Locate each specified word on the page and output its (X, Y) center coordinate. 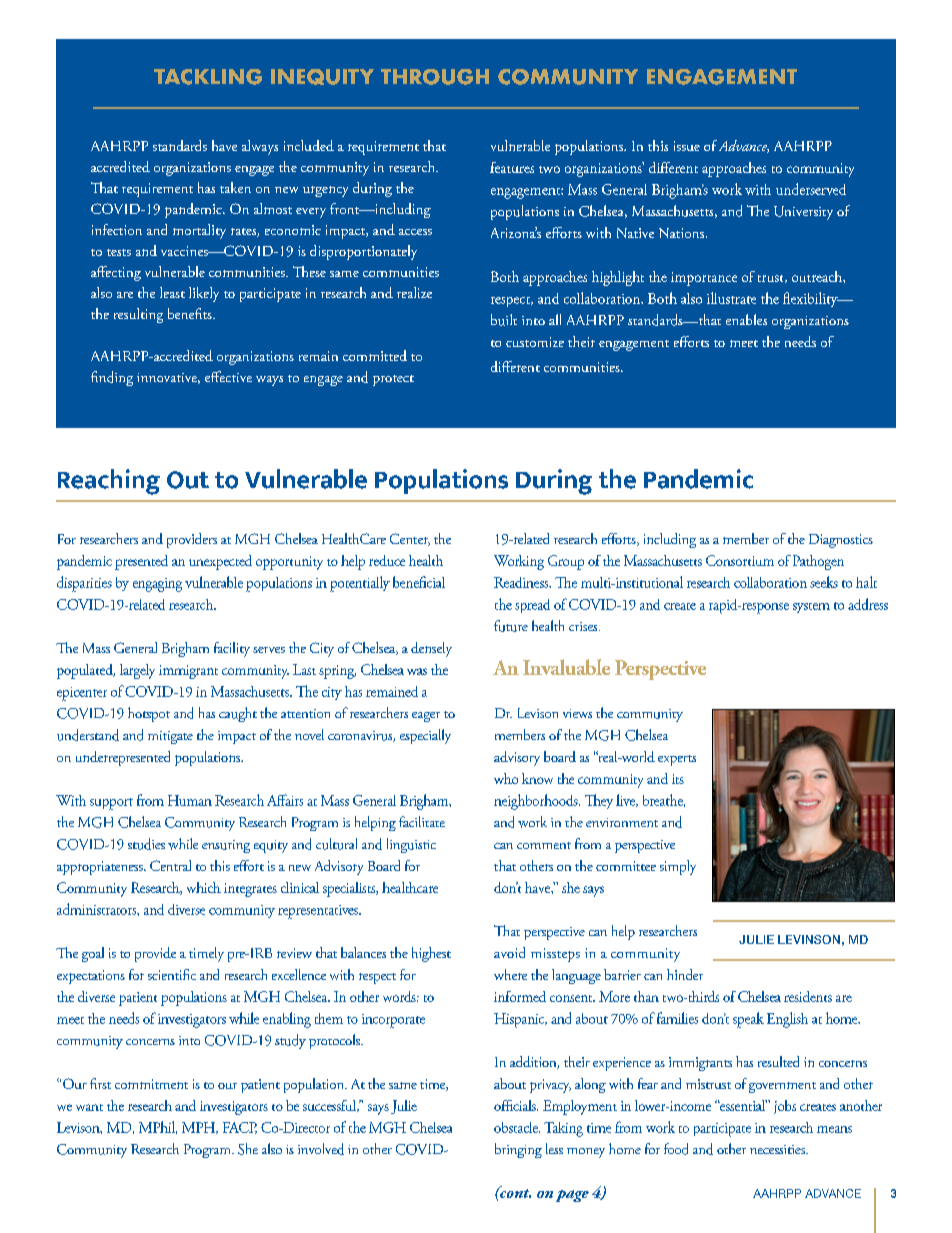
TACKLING (208, 77)
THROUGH (435, 77)
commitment (151, 1084)
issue (687, 146)
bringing (518, 1150)
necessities (778, 1149)
